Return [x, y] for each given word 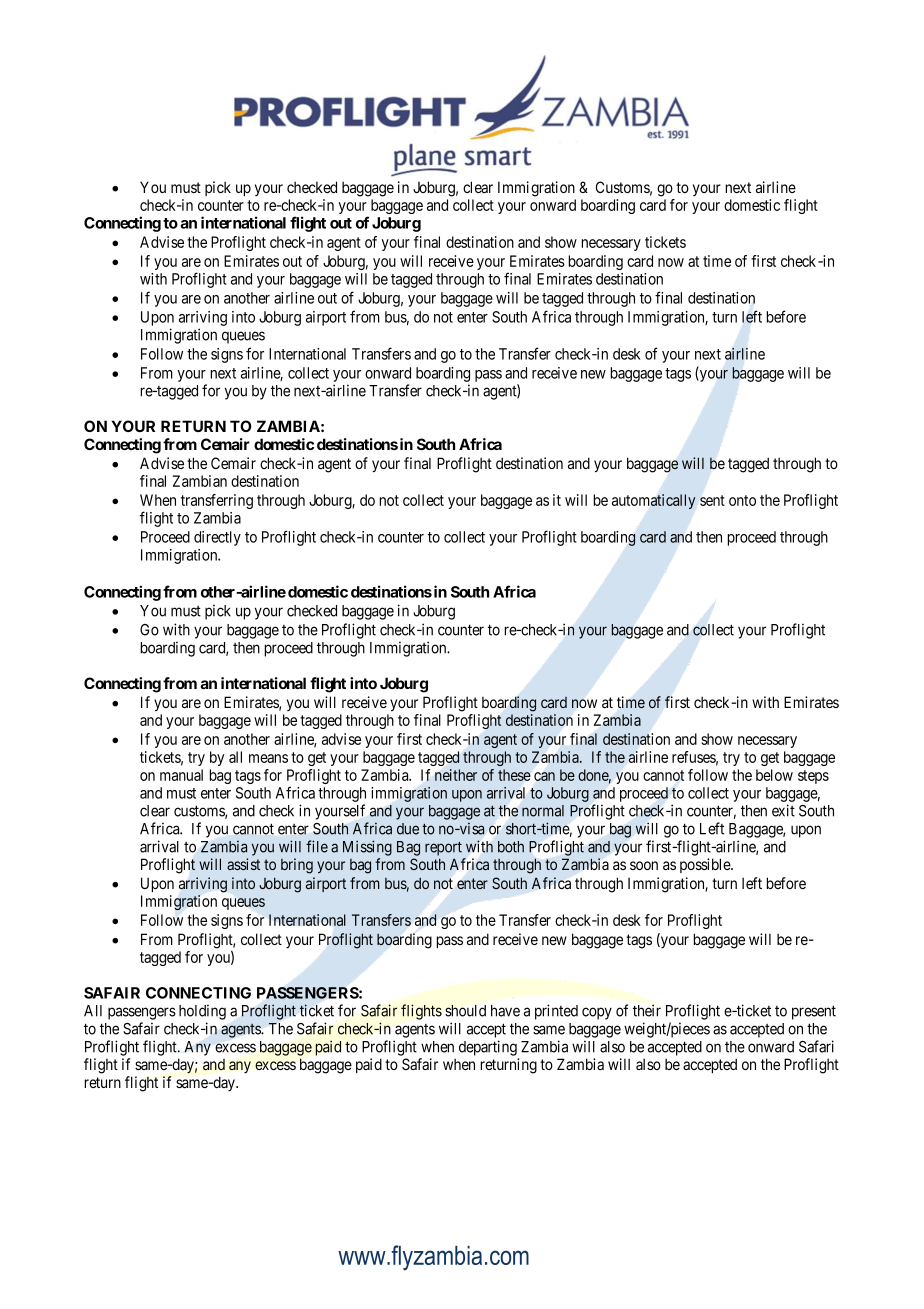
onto [742, 500]
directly [217, 538]
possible [706, 865]
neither [456, 775]
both [511, 847]
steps [813, 777]
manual [181, 775]
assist [243, 864]
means [268, 758]
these [514, 775]
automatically [653, 501]
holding [202, 1012]
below [774, 775]
